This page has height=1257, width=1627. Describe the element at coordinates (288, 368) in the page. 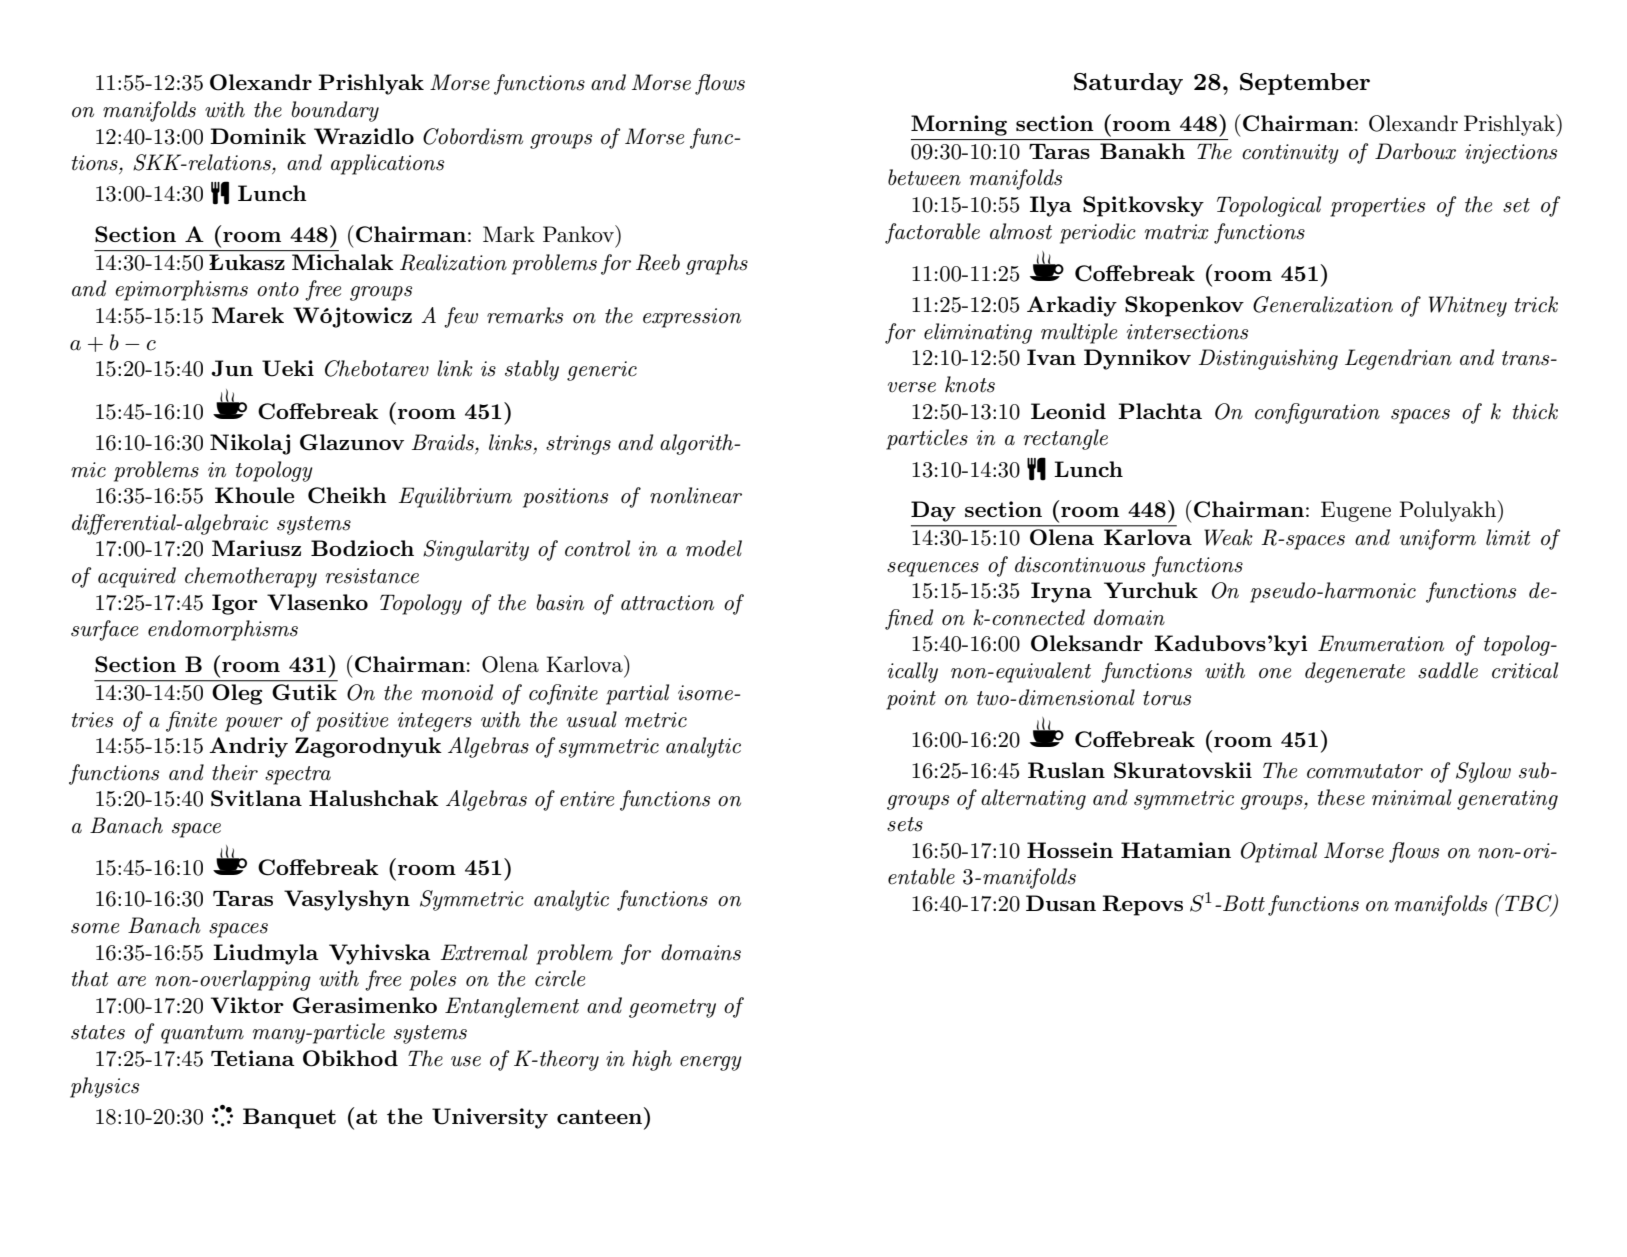

I see `Ueki` at that location.
